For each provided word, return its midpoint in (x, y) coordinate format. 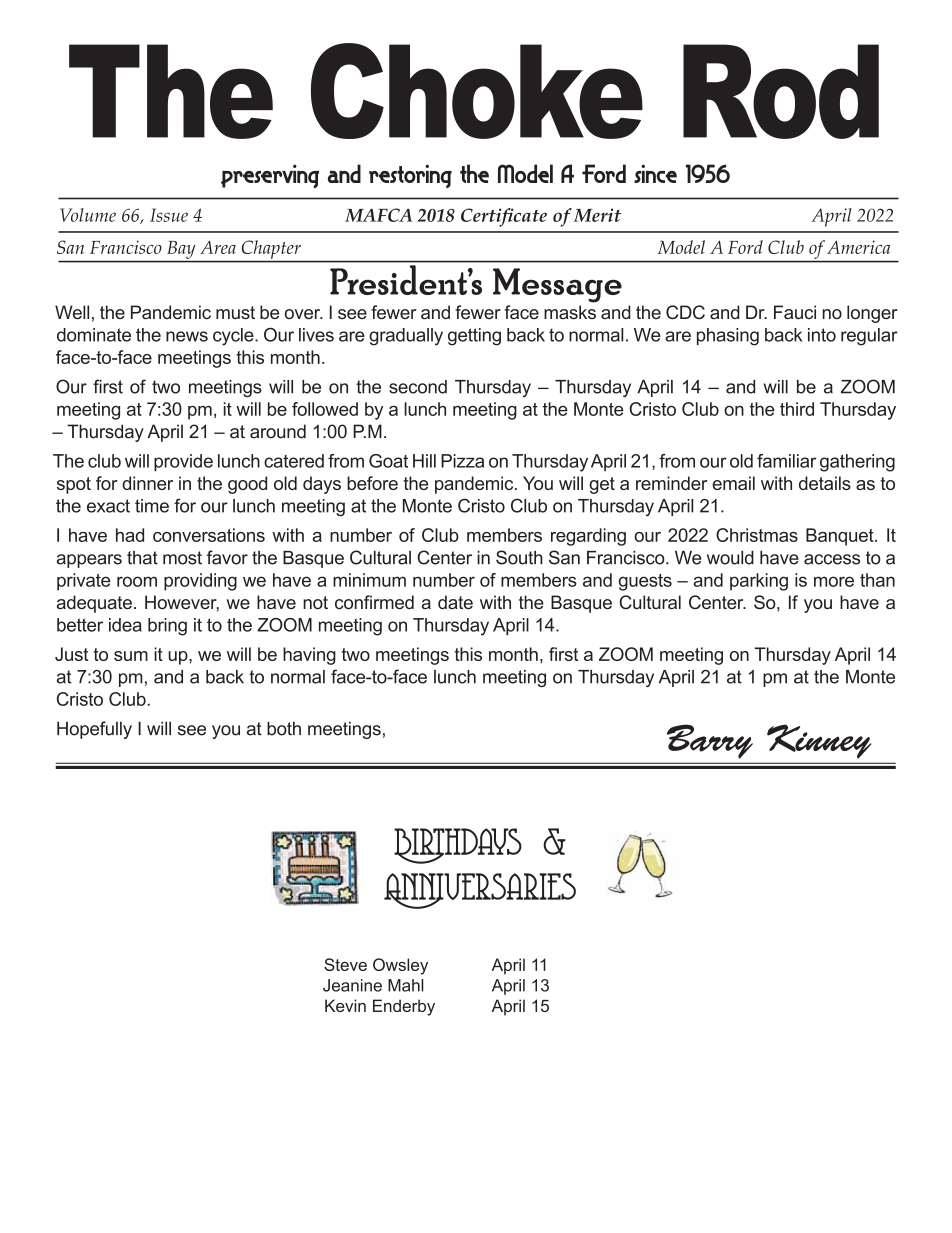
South (519, 557)
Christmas (757, 535)
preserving (270, 176)
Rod (781, 91)
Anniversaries (480, 891)
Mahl (406, 985)
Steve (345, 964)
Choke (477, 91)
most (182, 558)
